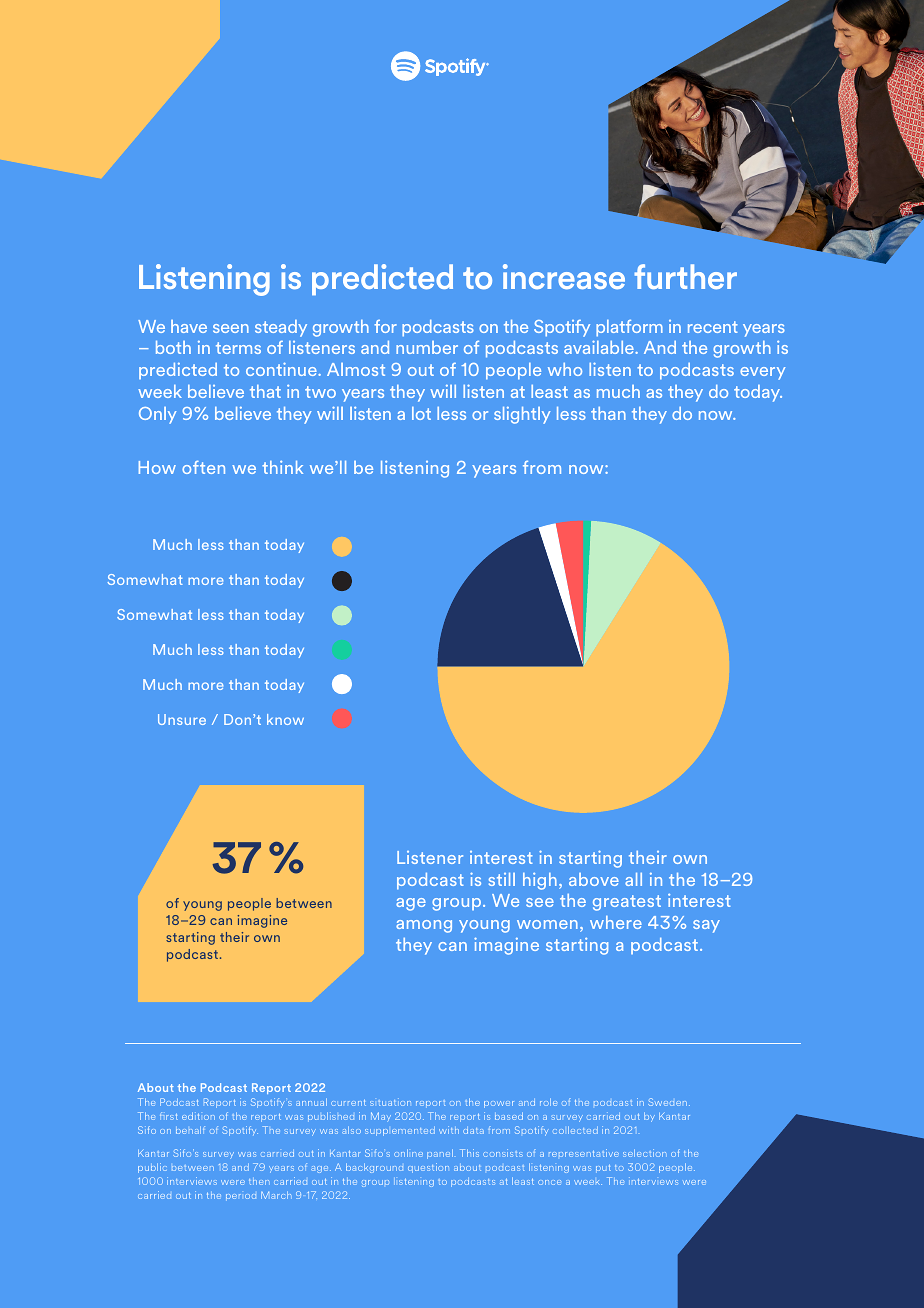 The image size is (924, 1308). What do you see at coordinates (685, 276) in the page?
I see `further` at bounding box center [685, 276].
